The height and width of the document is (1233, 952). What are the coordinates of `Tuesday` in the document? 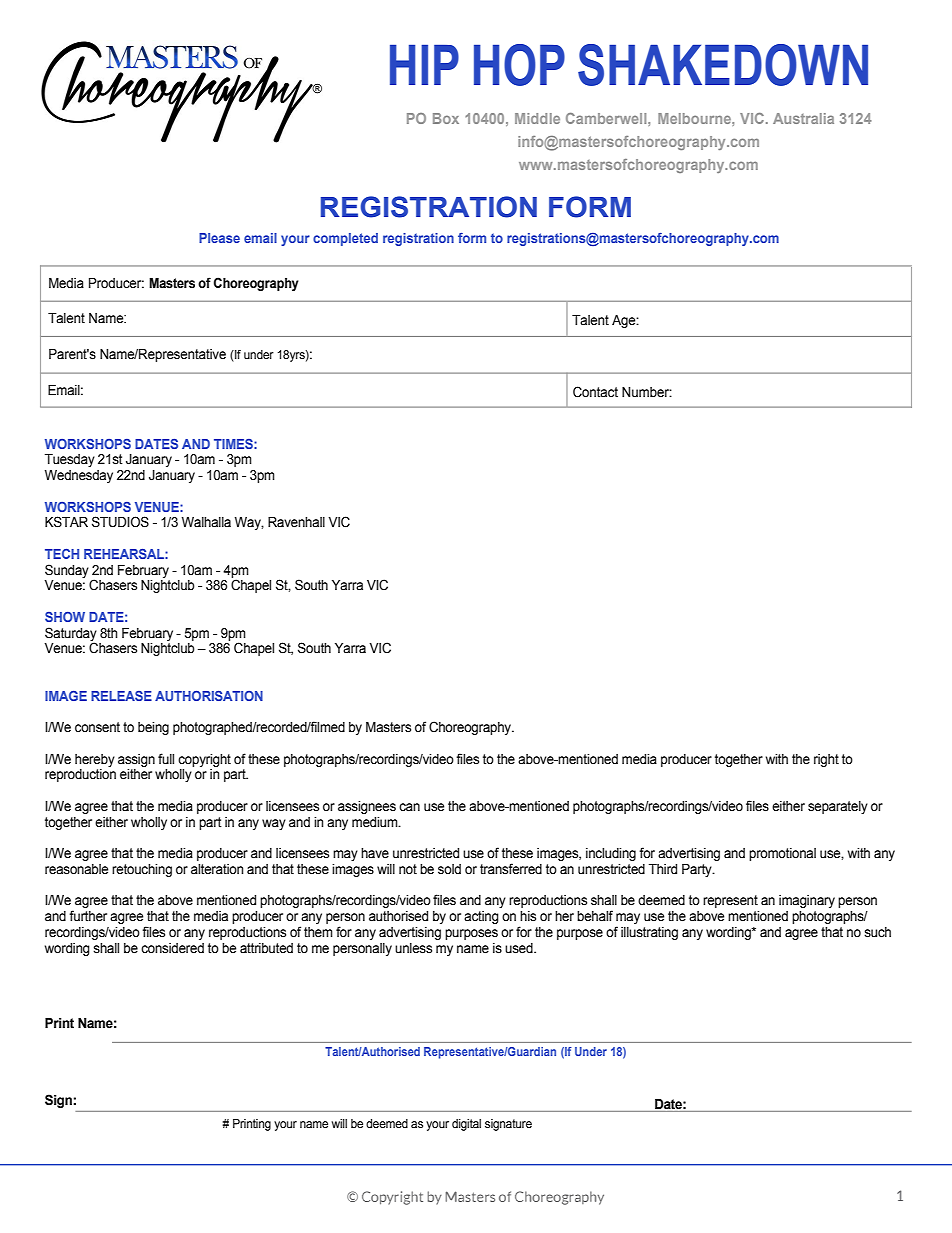 It's located at (70, 460).
